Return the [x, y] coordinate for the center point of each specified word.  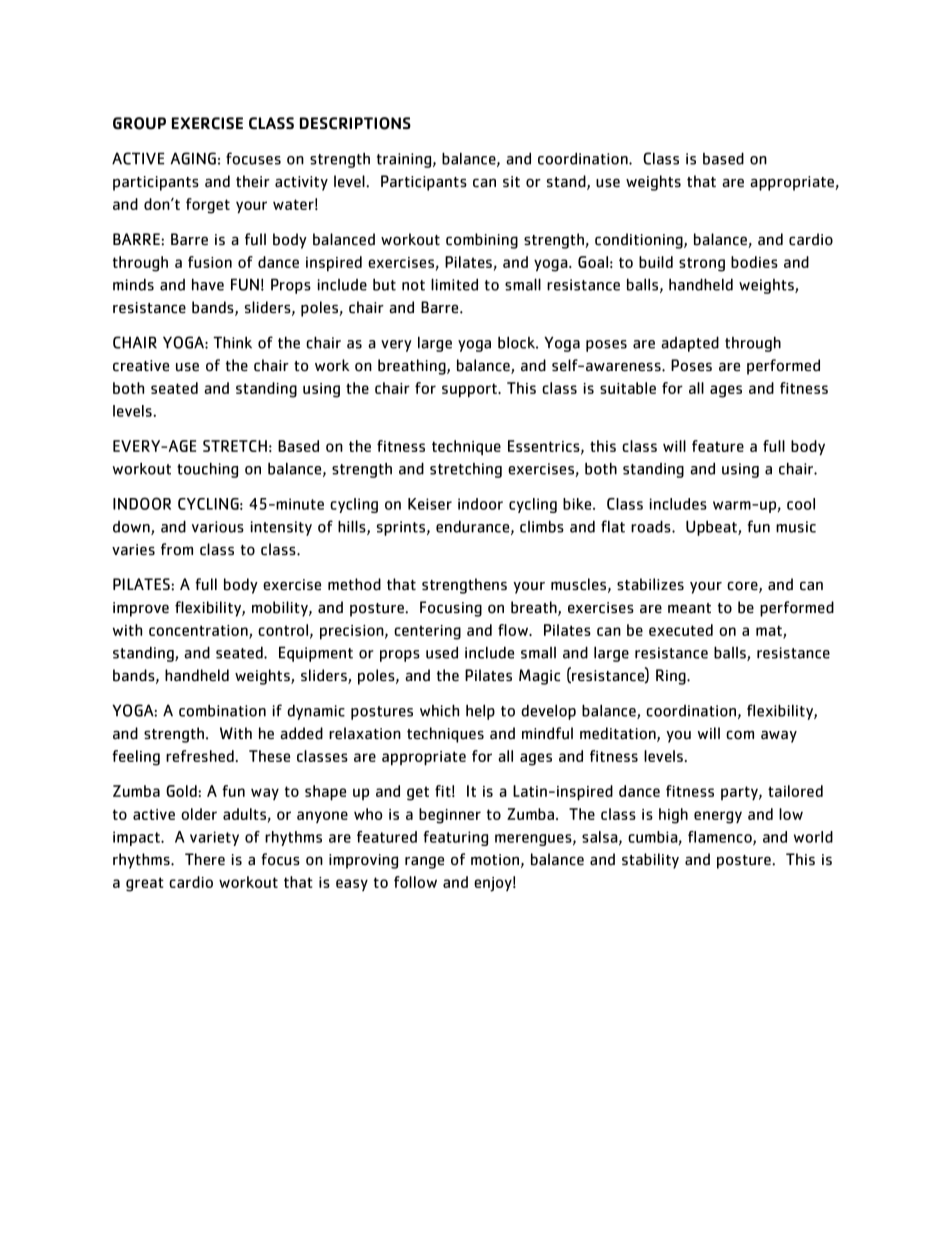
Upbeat [712, 528]
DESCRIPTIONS [355, 123]
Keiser [430, 504]
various [218, 527]
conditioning [640, 241]
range [424, 862]
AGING [193, 158]
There [205, 859]
